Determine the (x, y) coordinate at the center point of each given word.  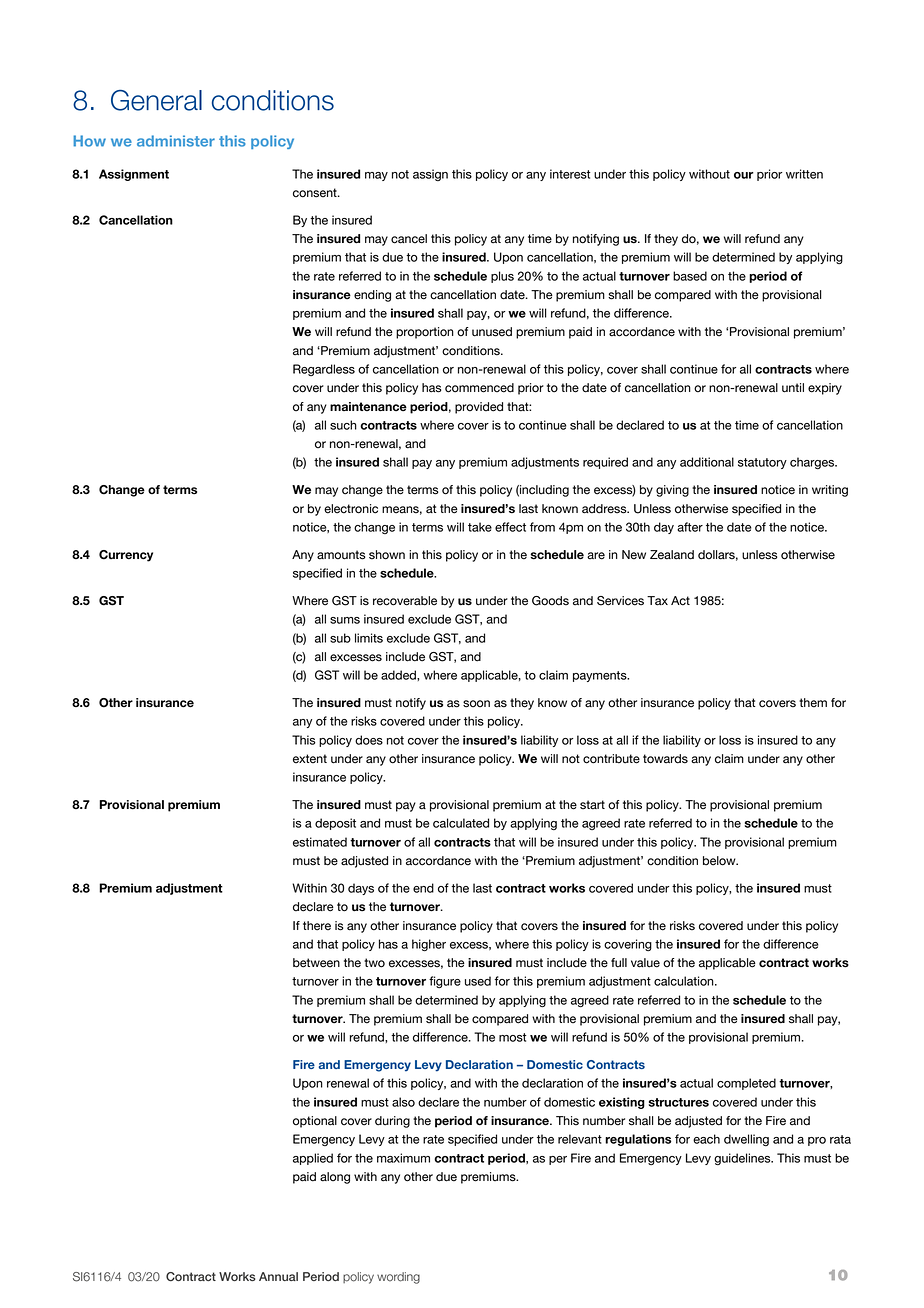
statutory (762, 463)
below (720, 861)
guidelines (743, 1159)
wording (398, 1278)
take (480, 527)
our (744, 175)
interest (570, 174)
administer (176, 141)
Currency (126, 556)
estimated (320, 842)
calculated (461, 823)
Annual (278, 1276)
